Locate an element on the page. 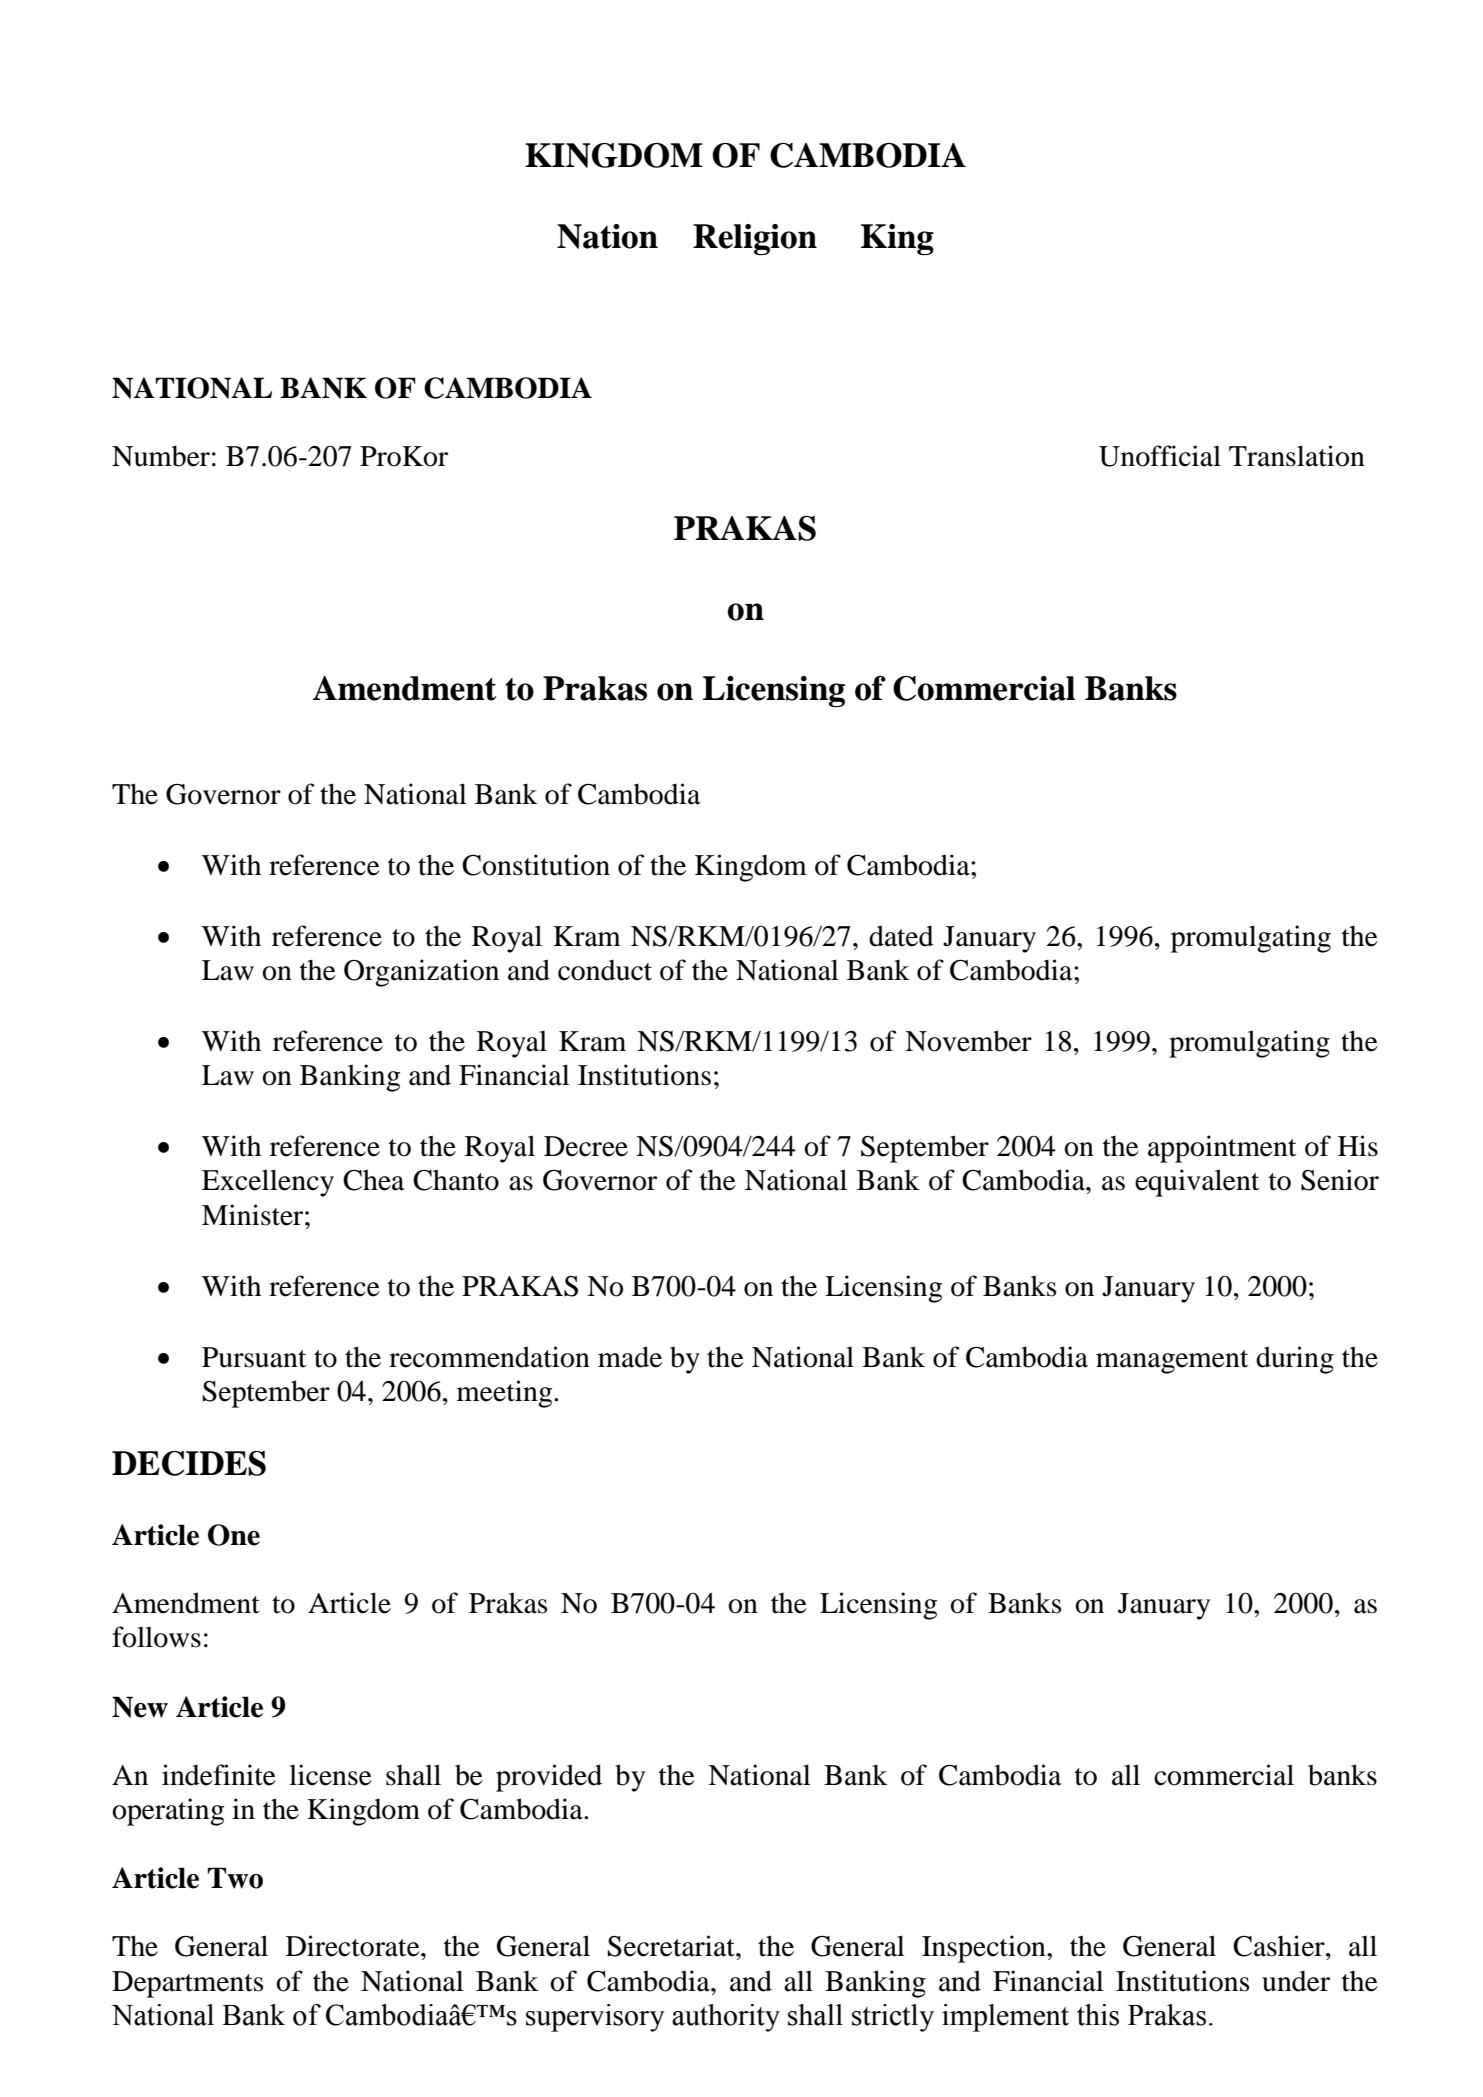 This page has height=2097, width=1483. during is located at coordinates (1295, 1360).
